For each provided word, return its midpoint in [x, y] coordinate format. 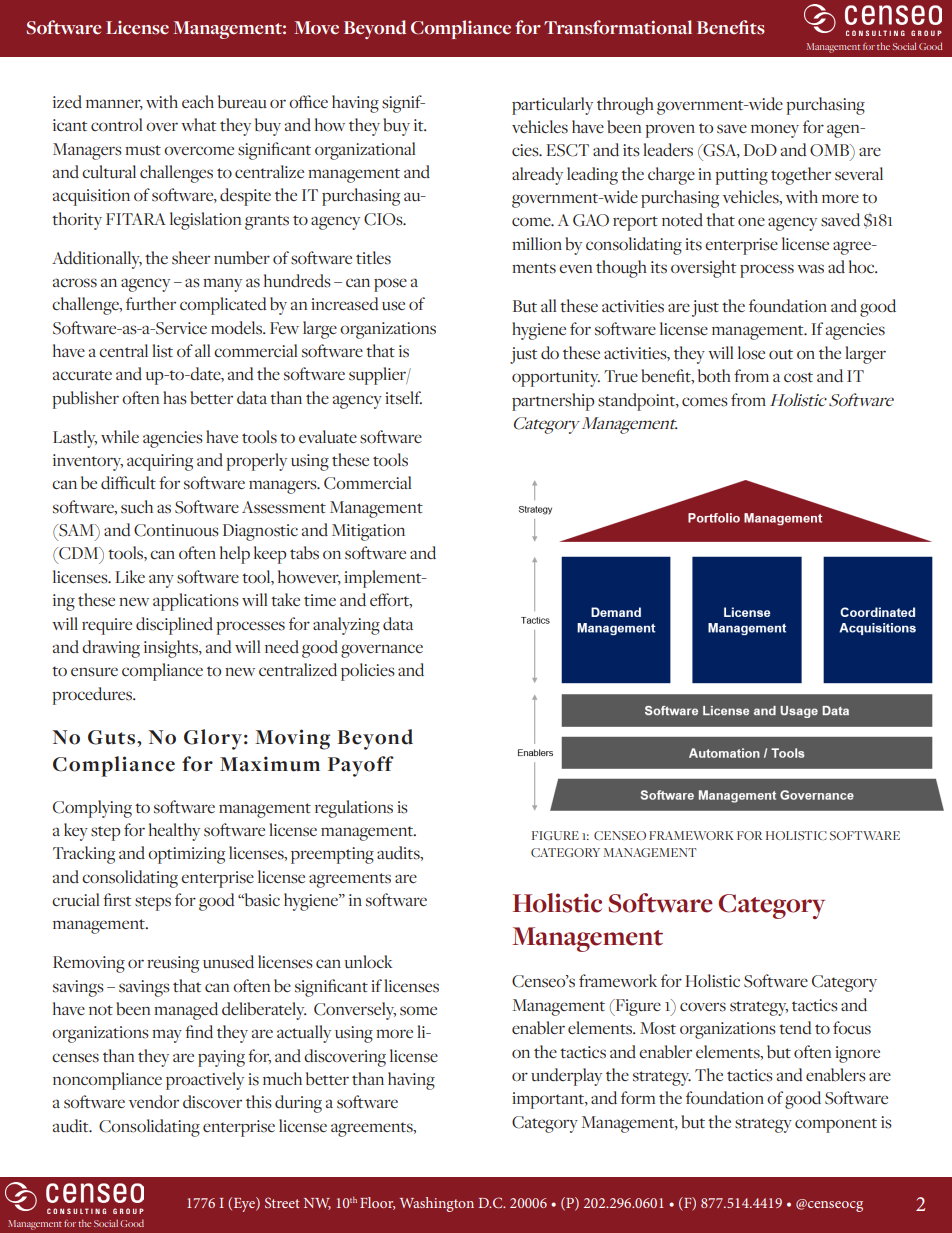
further [151, 304]
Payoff [361, 766]
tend [795, 1028]
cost [798, 377]
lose [751, 353]
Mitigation [368, 532]
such [137, 507]
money [775, 131]
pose [390, 285]
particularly [552, 106]
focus [852, 1028]
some [418, 1011]
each [198, 101]
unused [228, 962]
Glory [213, 739]
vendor [154, 1101]
